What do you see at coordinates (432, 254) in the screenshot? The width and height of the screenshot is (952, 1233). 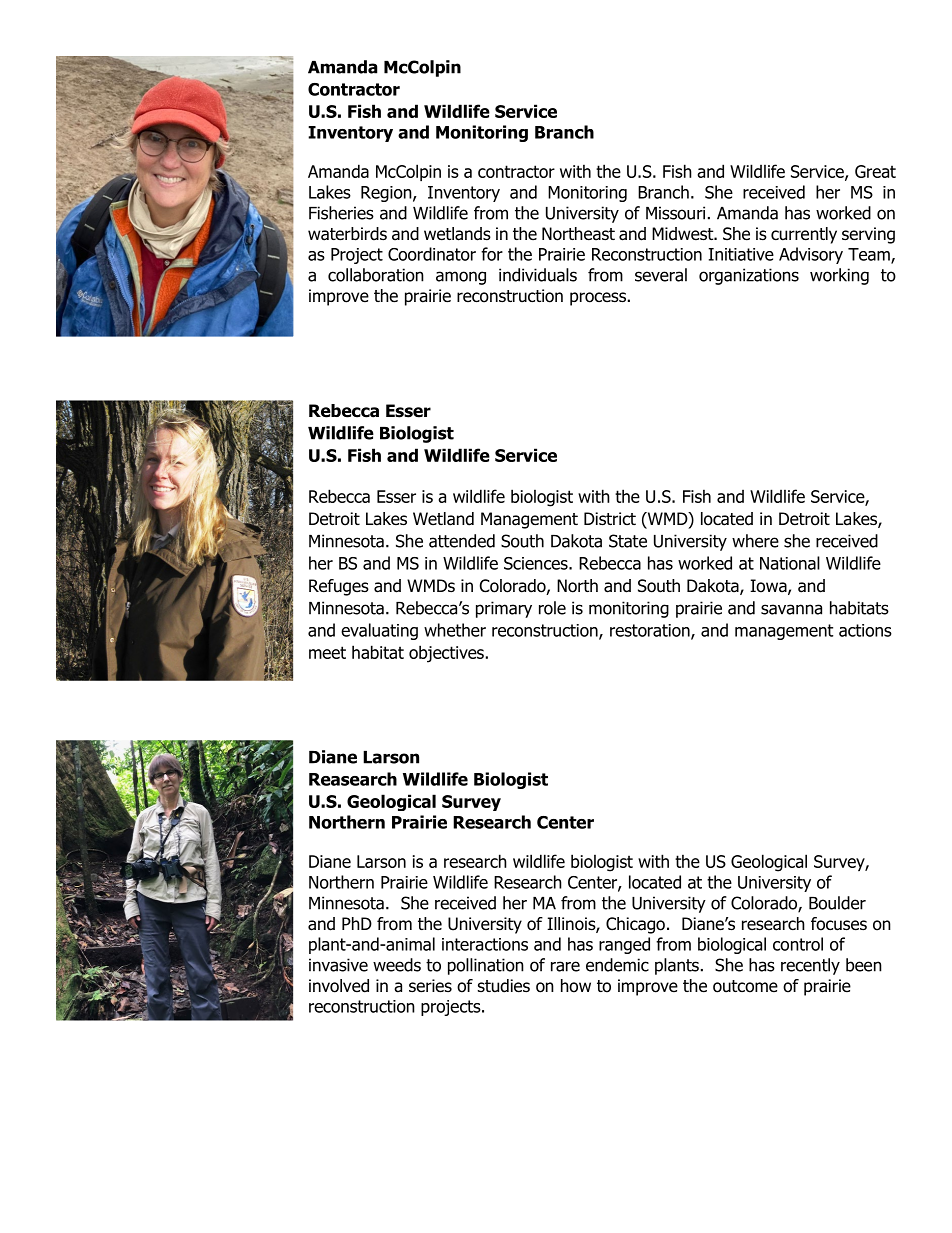 I see `Coordinator` at bounding box center [432, 254].
